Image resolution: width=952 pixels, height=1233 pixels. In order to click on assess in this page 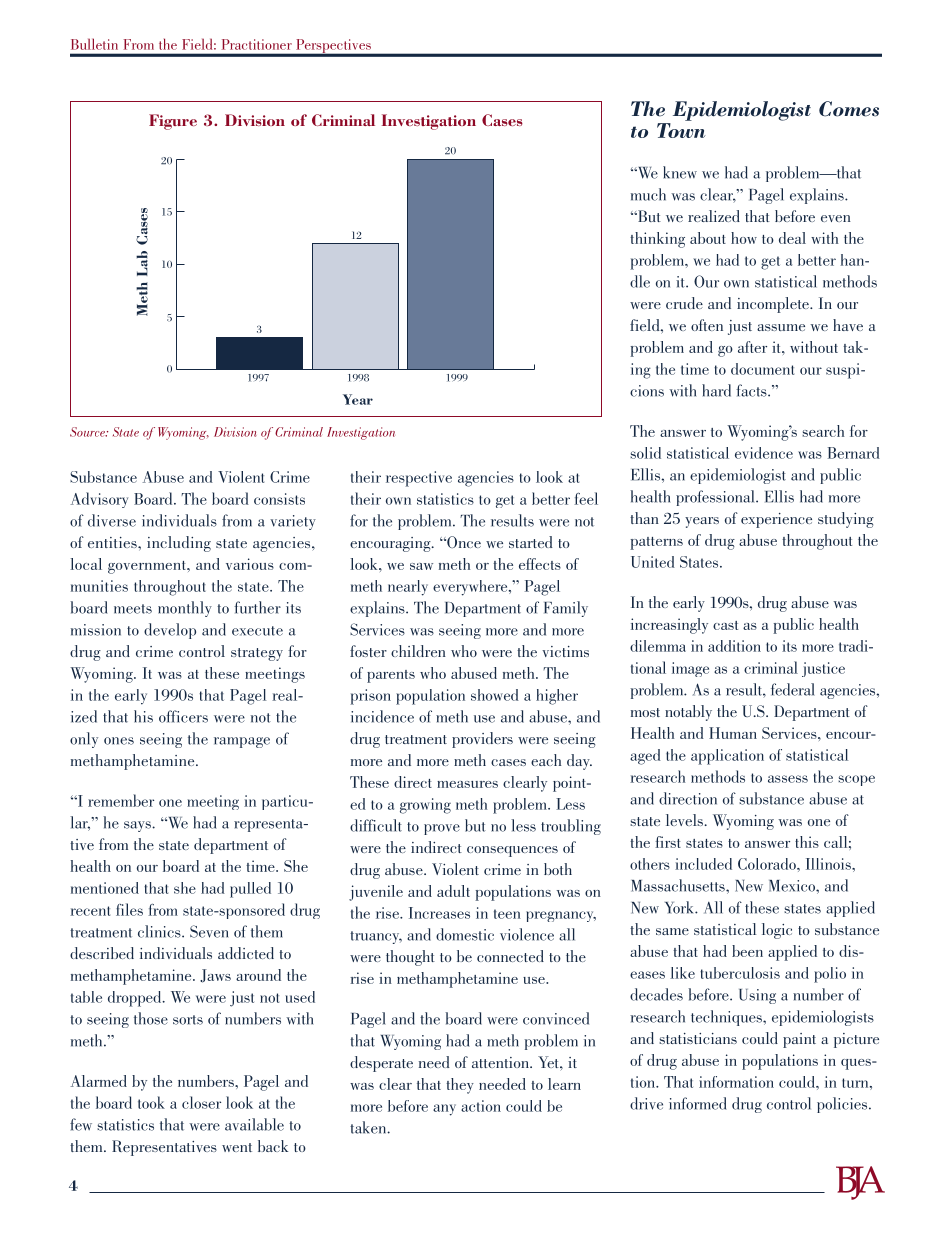, I will do `click(788, 779)`.
